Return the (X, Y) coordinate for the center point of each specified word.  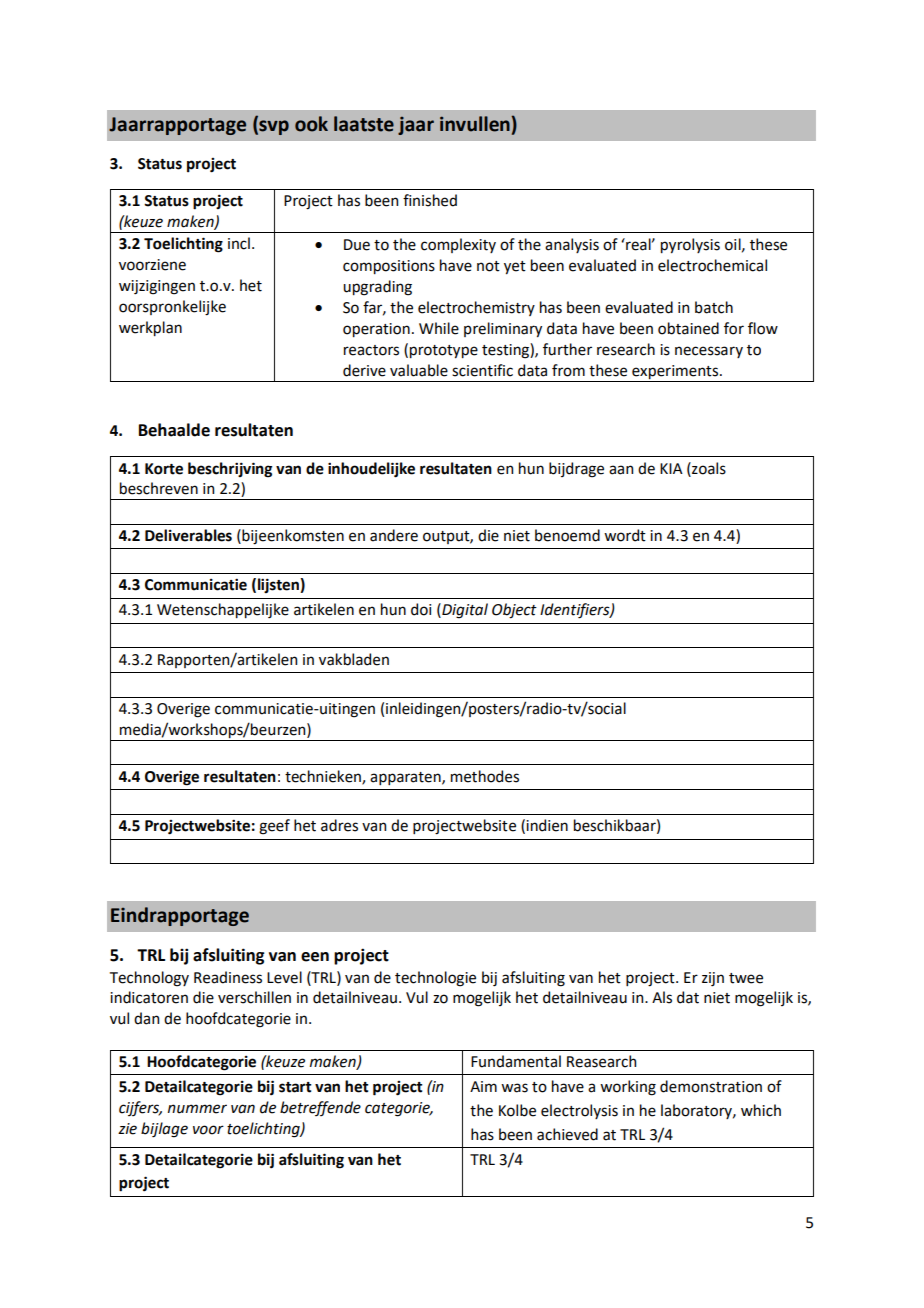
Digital (464, 611)
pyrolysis (690, 245)
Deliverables (188, 535)
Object (514, 611)
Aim (483, 1086)
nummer (197, 1109)
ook (311, 124)
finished (430, 200)
